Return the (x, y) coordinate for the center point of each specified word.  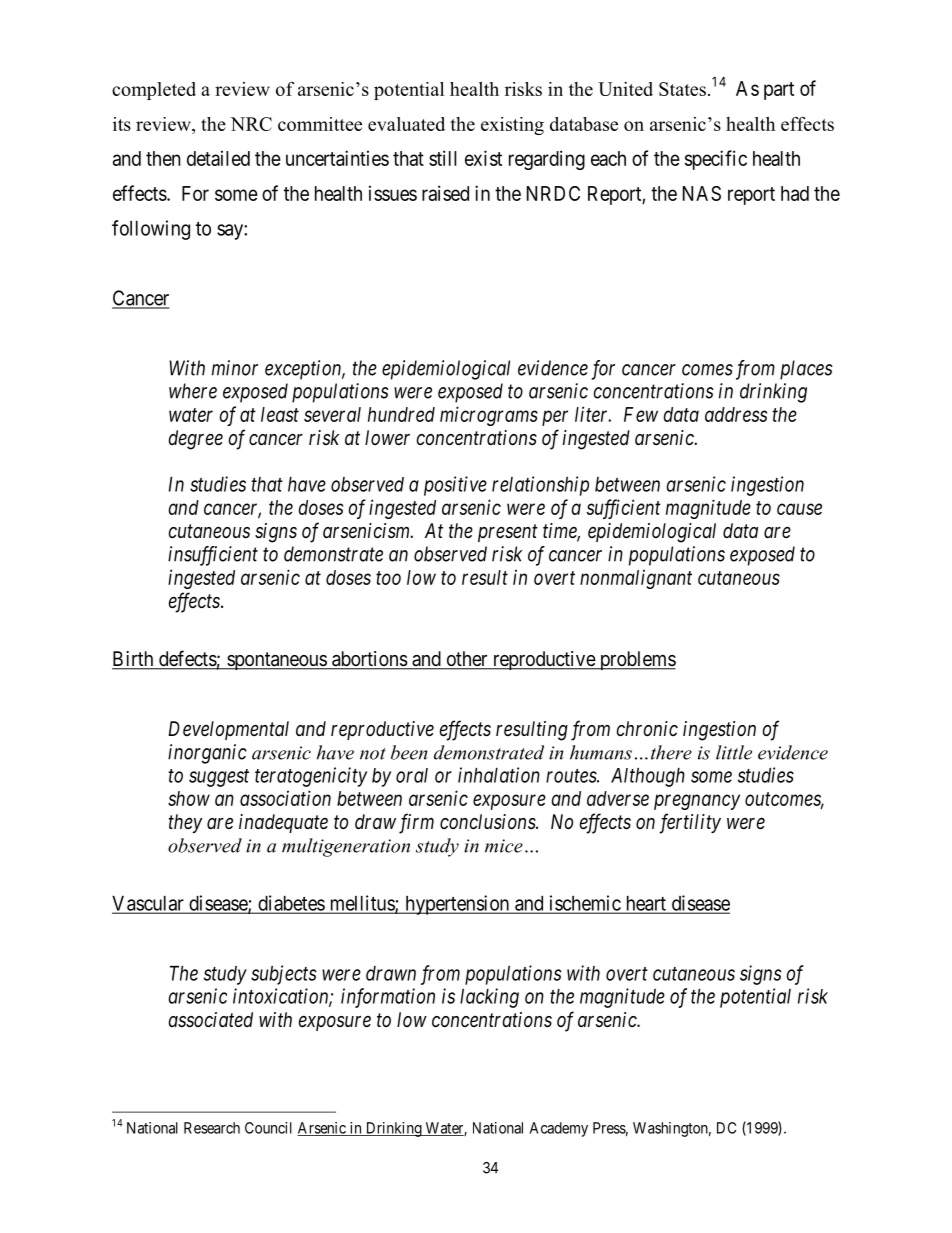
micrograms (489, 416)
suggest (219, 778)
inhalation (499, 775)
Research (212, 1128)
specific (716, 160)
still (443, 158)
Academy (559, 1129)
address (736, 414)
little (734, 752)
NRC (251, 124)
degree (195, 440)
